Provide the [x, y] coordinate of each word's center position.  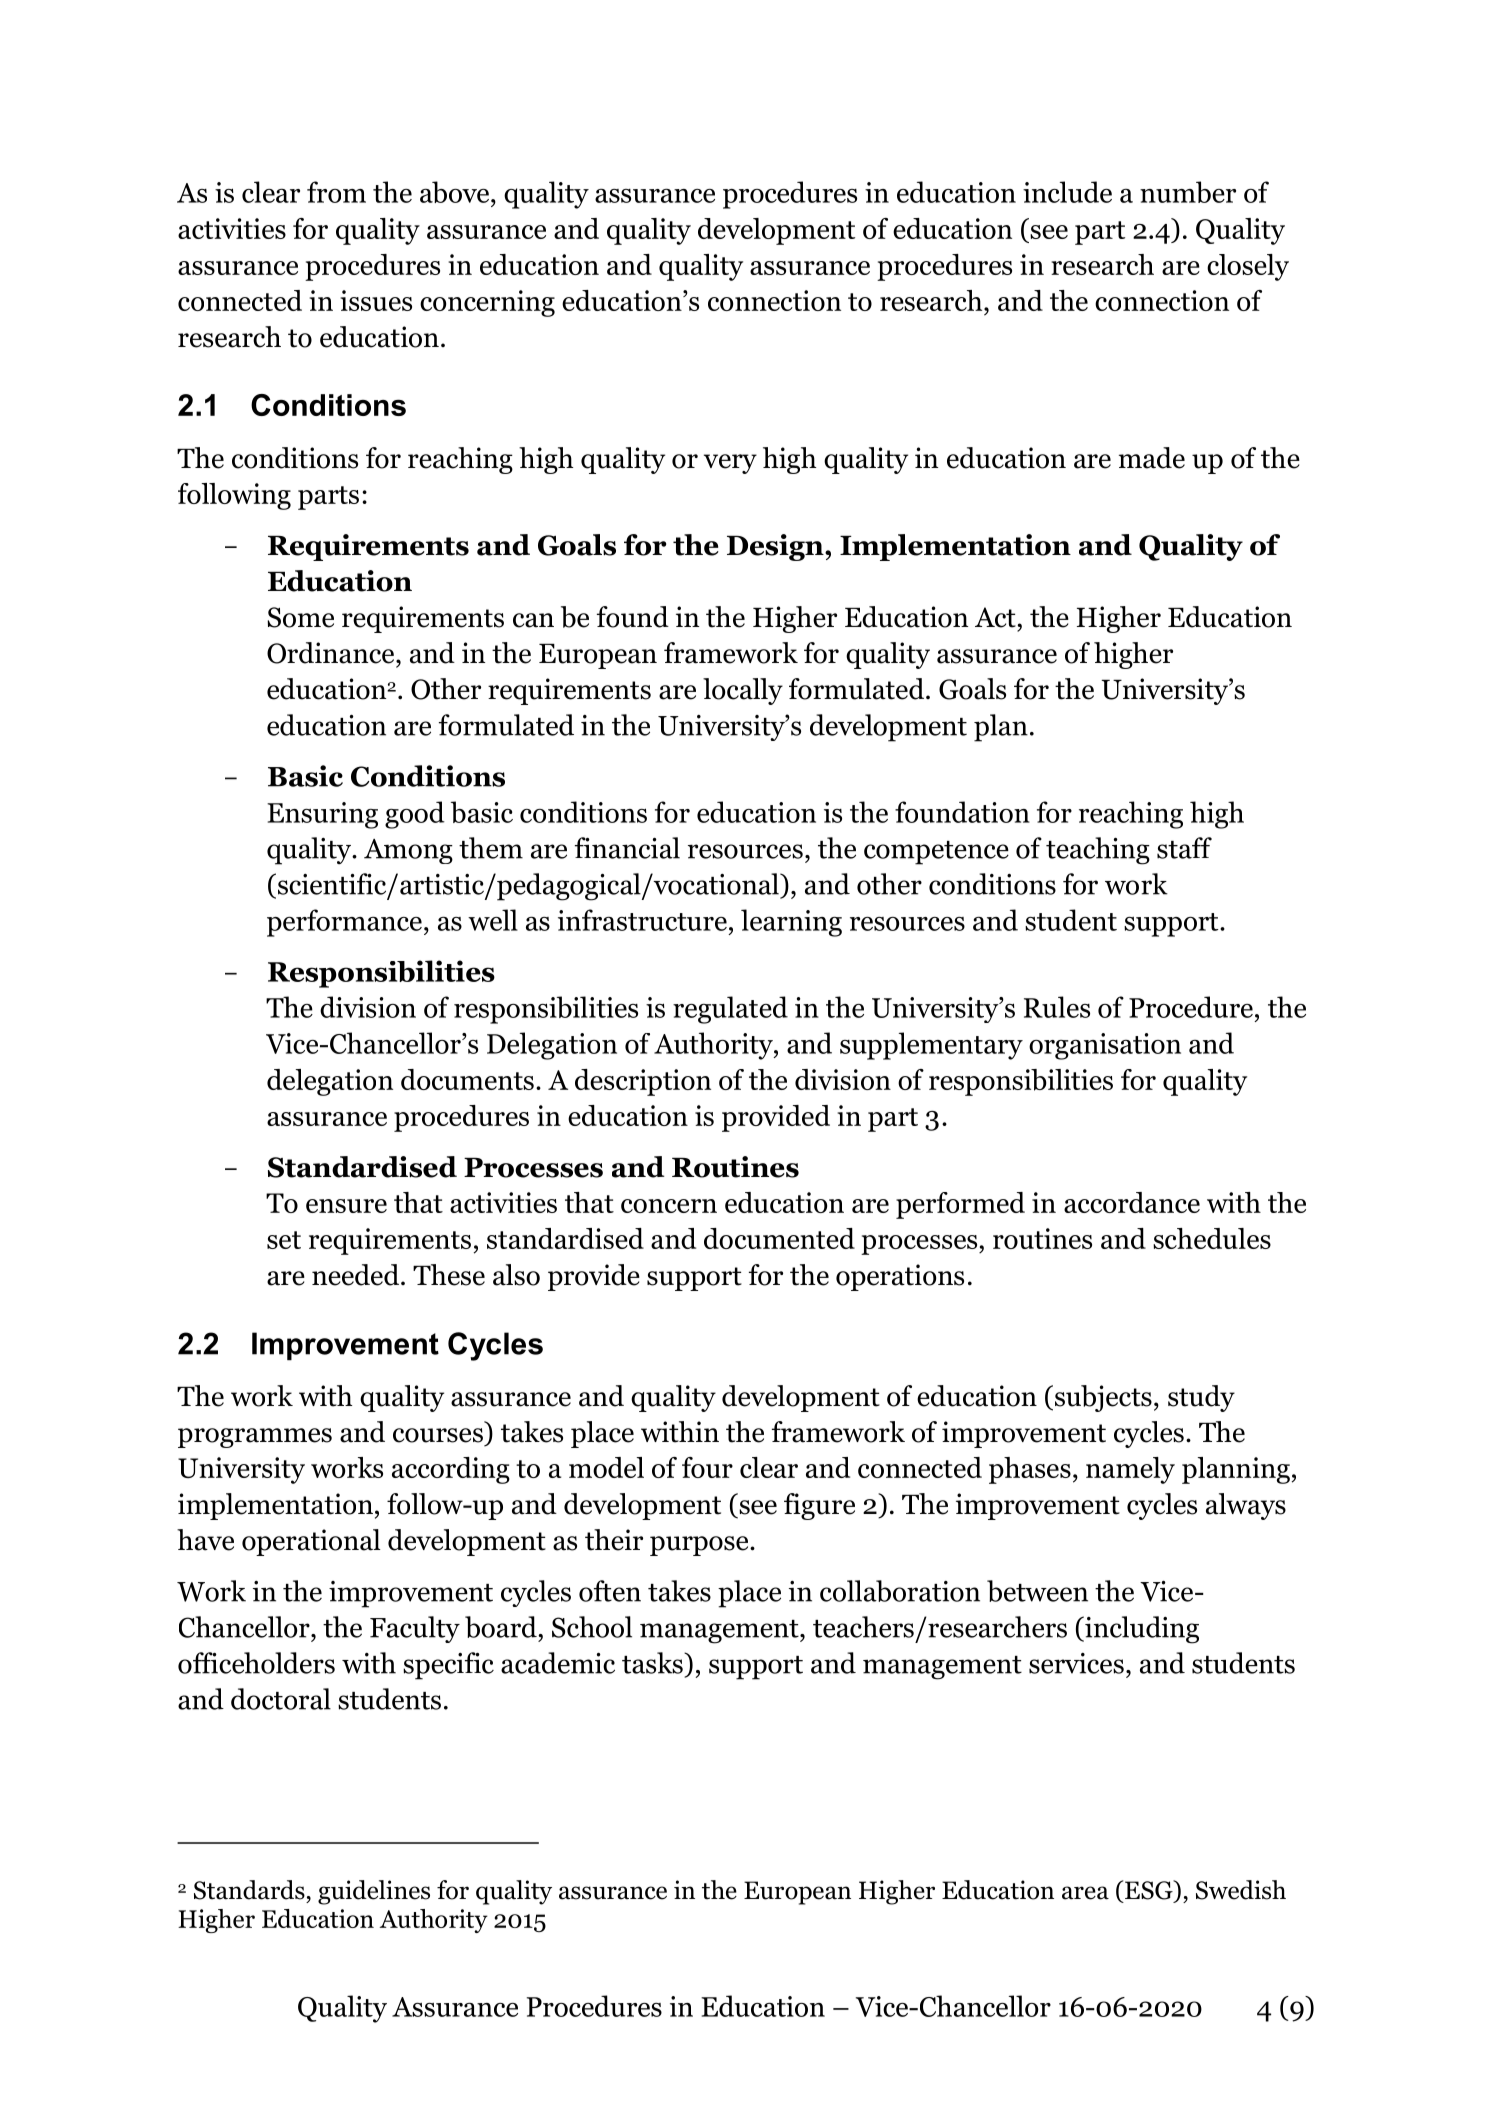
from [336, 192]
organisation [1105, 1046]
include [1067, 192]
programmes [255, 1438]
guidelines [374, 1892]
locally [743, 691]
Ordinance [332, 653]
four [707, 1467]
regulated [730, 1010]
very [730, 464]
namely [1130, 1470]
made [1152, 458]
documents [467, 1079]
